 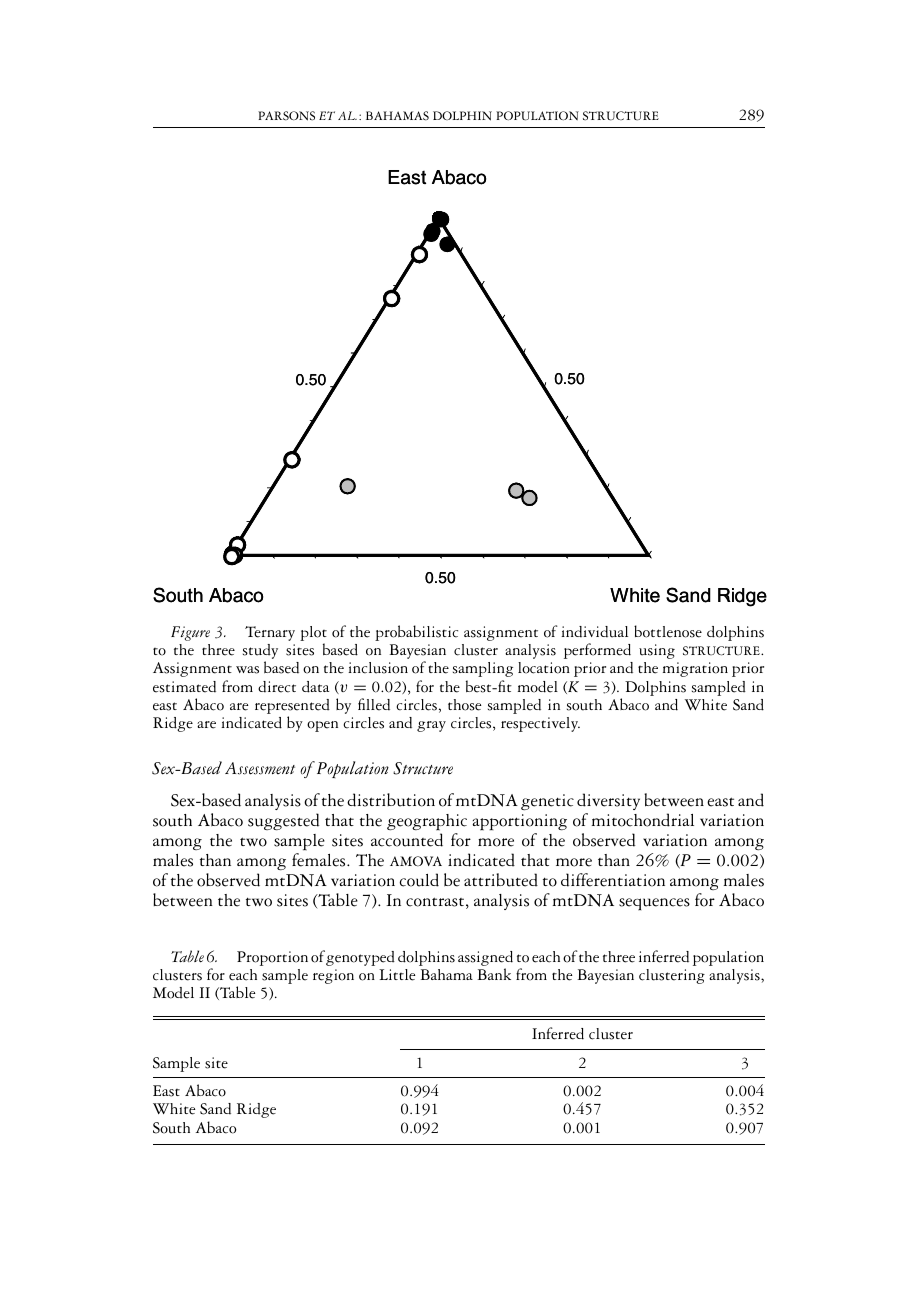 I want to click on Proportion, so click(x=272, y=958).
